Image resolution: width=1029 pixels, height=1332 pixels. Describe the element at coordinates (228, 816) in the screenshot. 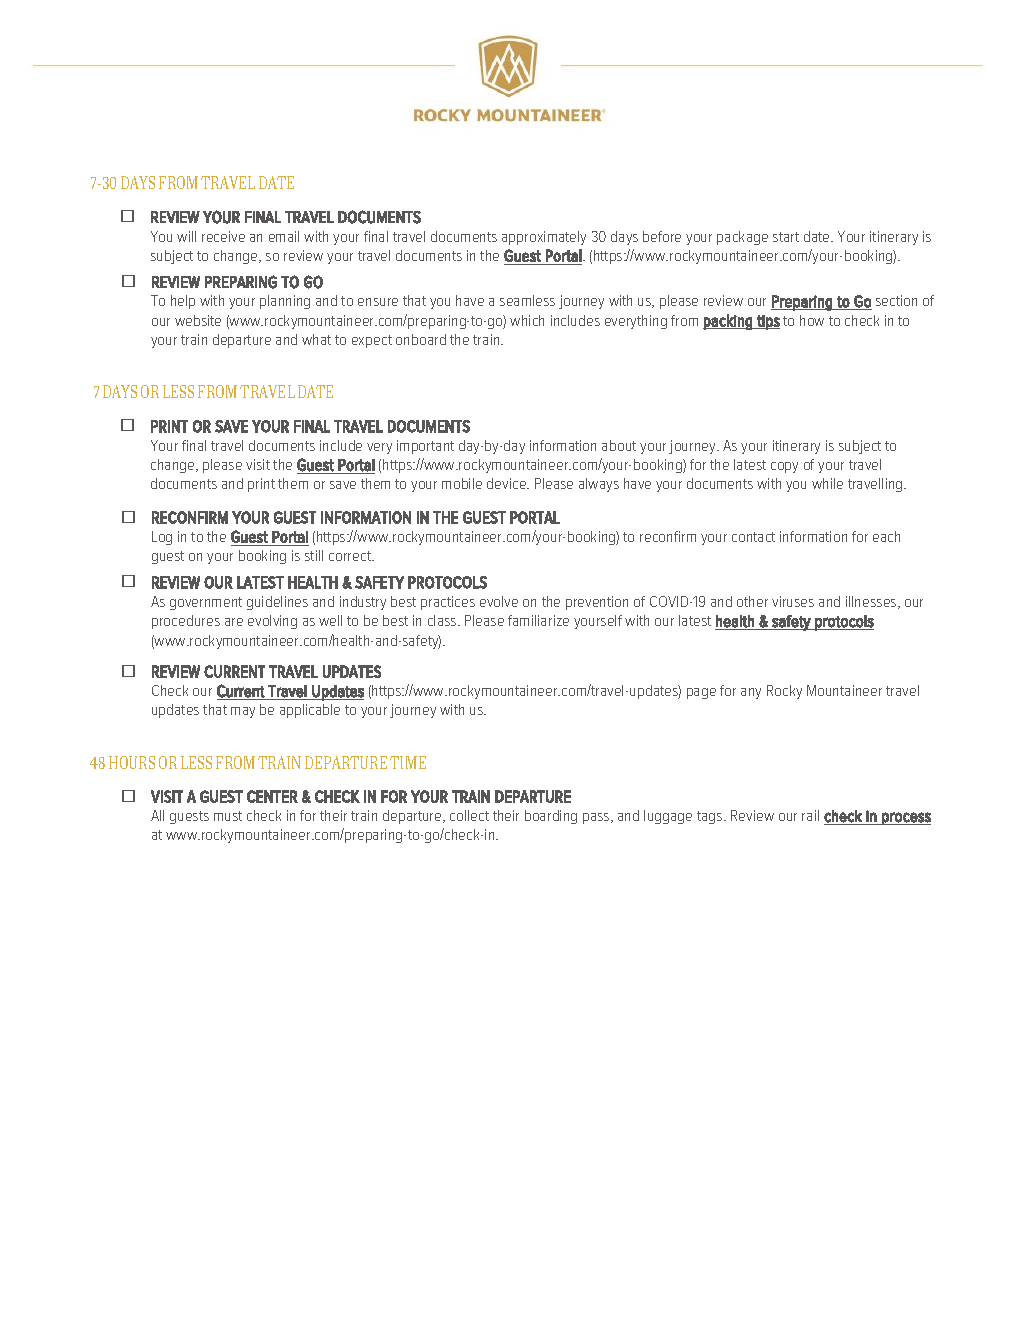

I see `must` at that location.
